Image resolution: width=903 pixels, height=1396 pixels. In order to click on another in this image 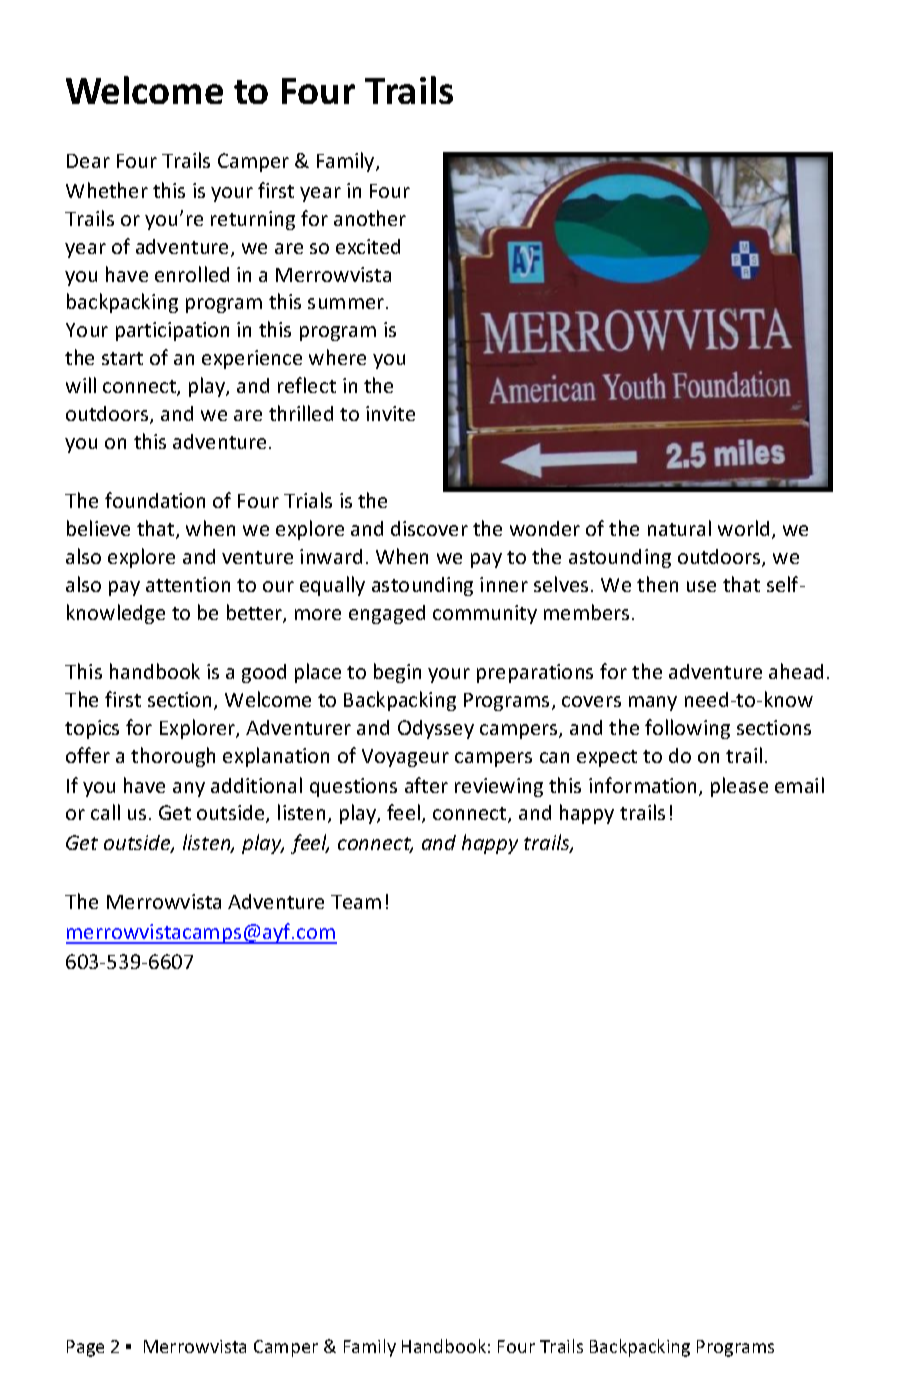, I will do `click(370, 218)`.
